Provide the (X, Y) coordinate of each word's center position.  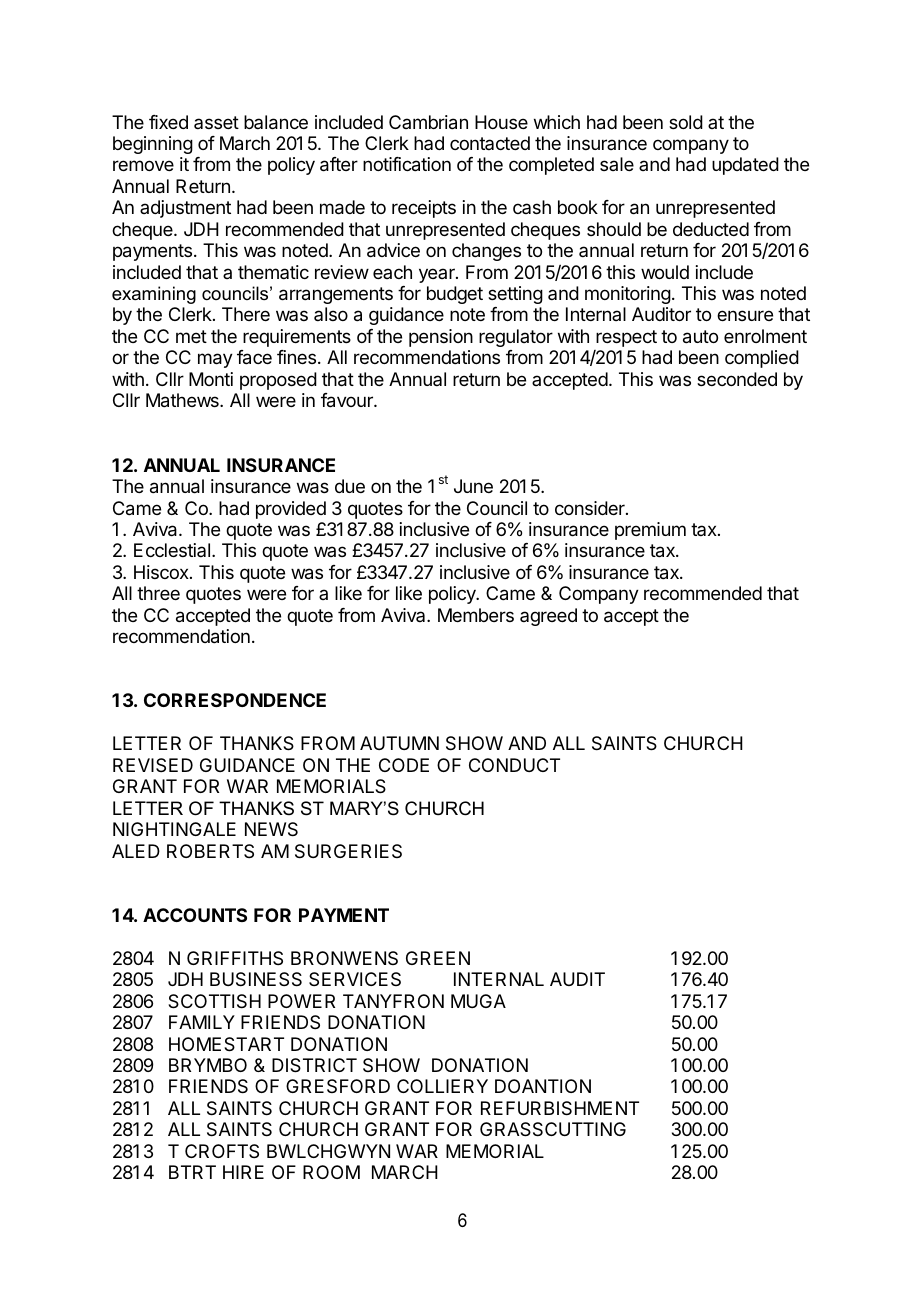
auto (700, 337)
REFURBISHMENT (560, 1108)
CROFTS (222, 1151)
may (215, 360)
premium (650, 531)
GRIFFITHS (235, 958)
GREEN (438, 958)
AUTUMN (399, 743)
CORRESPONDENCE (235, 700)
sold (686, 122)
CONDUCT (514, 765)
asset (216, 122)
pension (441, 338)
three (158, 593)
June (473, 486)
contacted (490, 143)
